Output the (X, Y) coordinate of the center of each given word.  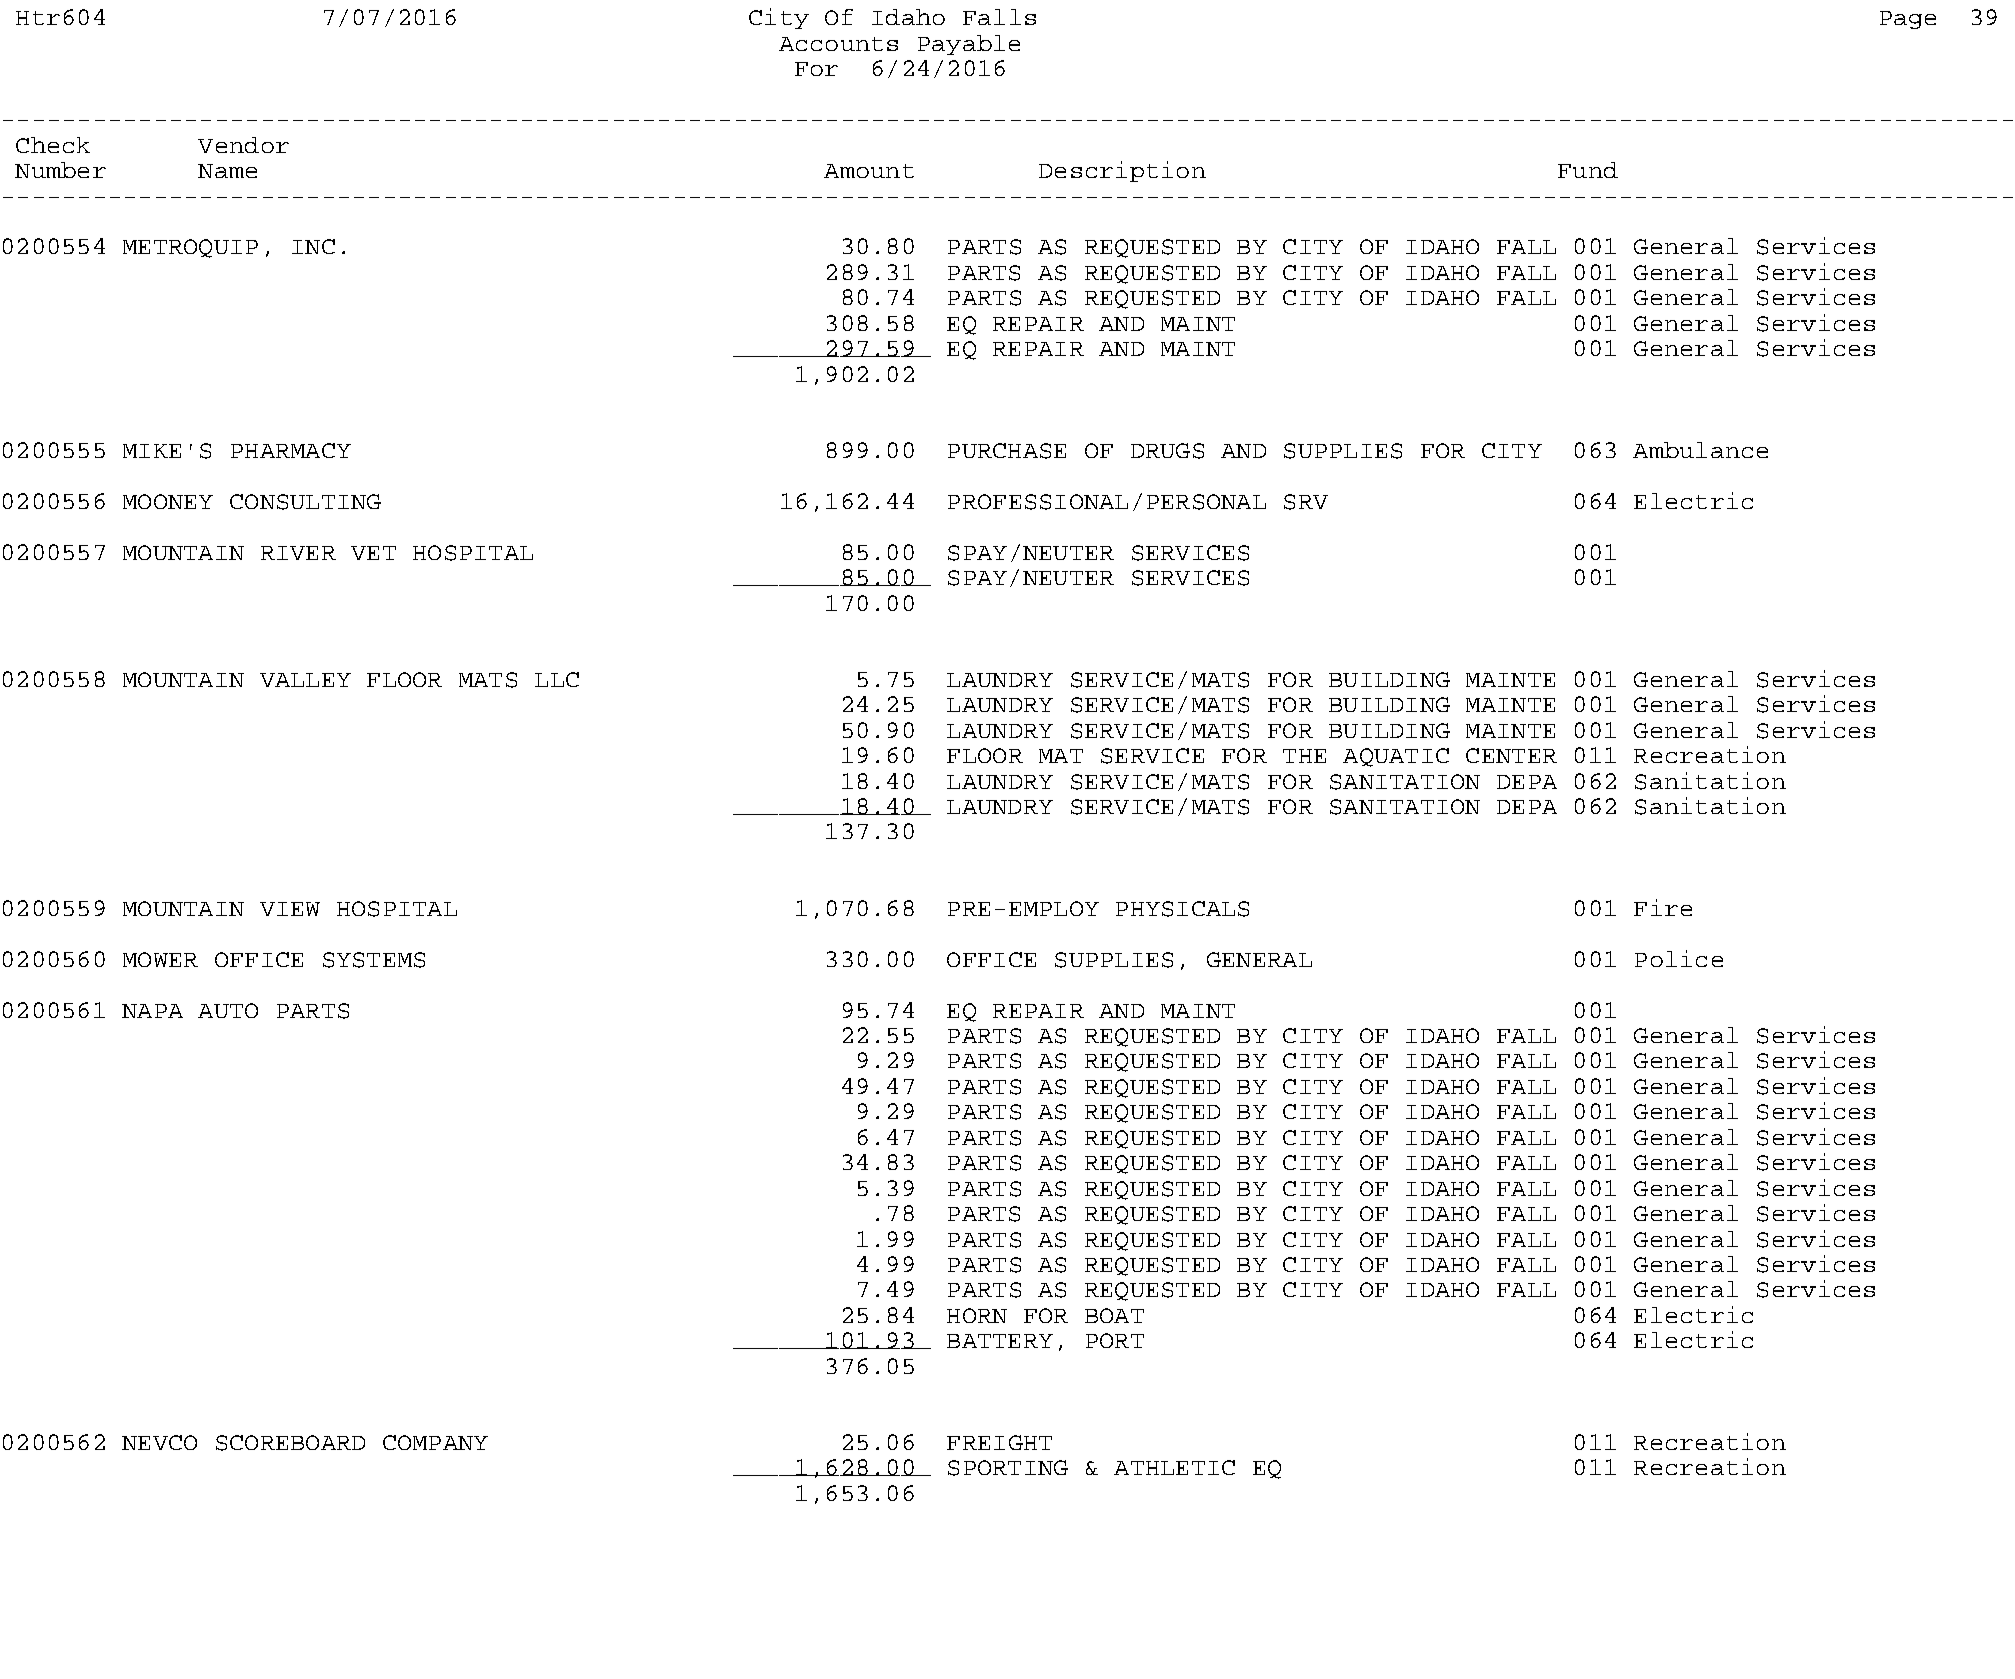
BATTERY (1000, 1341)
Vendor (243, 145)
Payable (969, 45)
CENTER (1511, 755)
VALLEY (305, 680)
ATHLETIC (1174, 1467)
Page (1908, 20)
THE (1304, 756)
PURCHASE (1007, 451)
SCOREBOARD (290, 1443)
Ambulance (1700, 450)
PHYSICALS (1182, 909)
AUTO (228, 1010)
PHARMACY (291, 450)
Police (1679, 958)
